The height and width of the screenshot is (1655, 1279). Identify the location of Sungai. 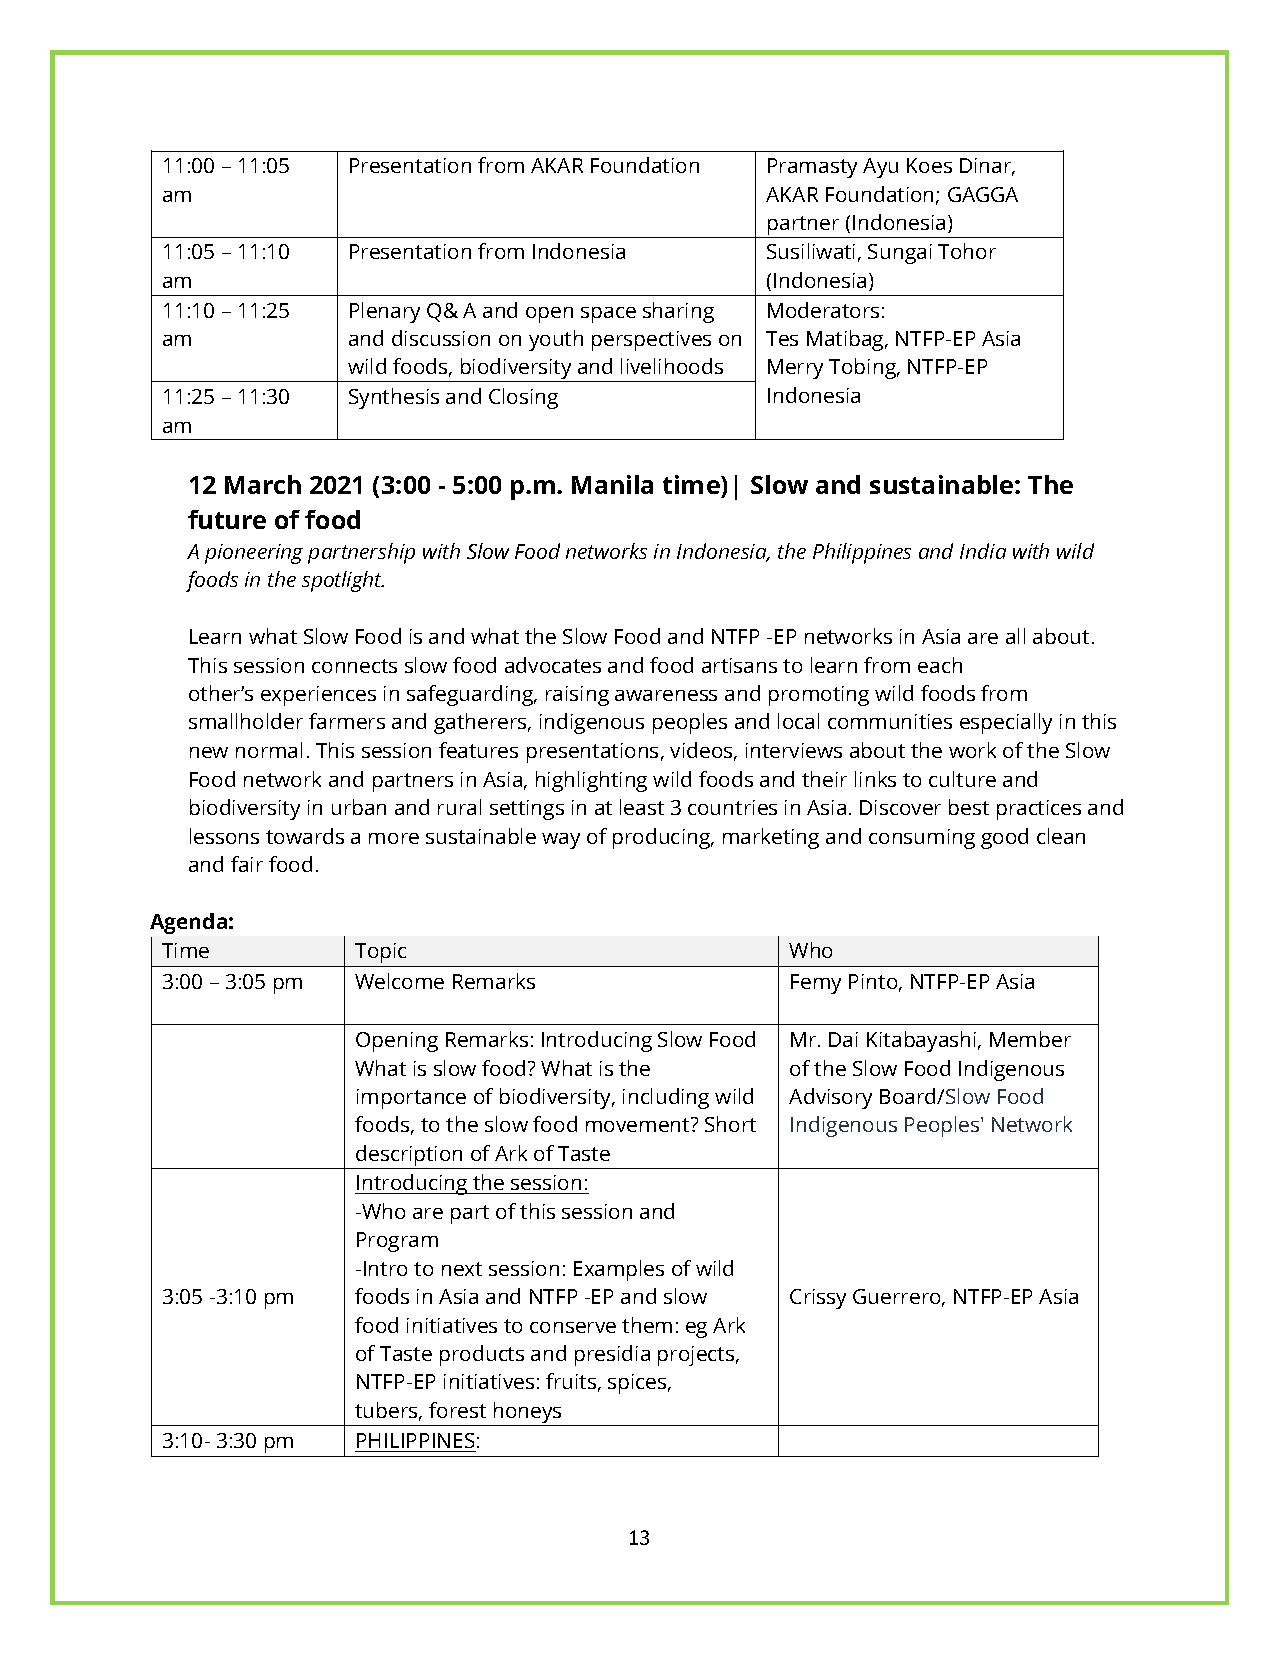
(900, 254).
